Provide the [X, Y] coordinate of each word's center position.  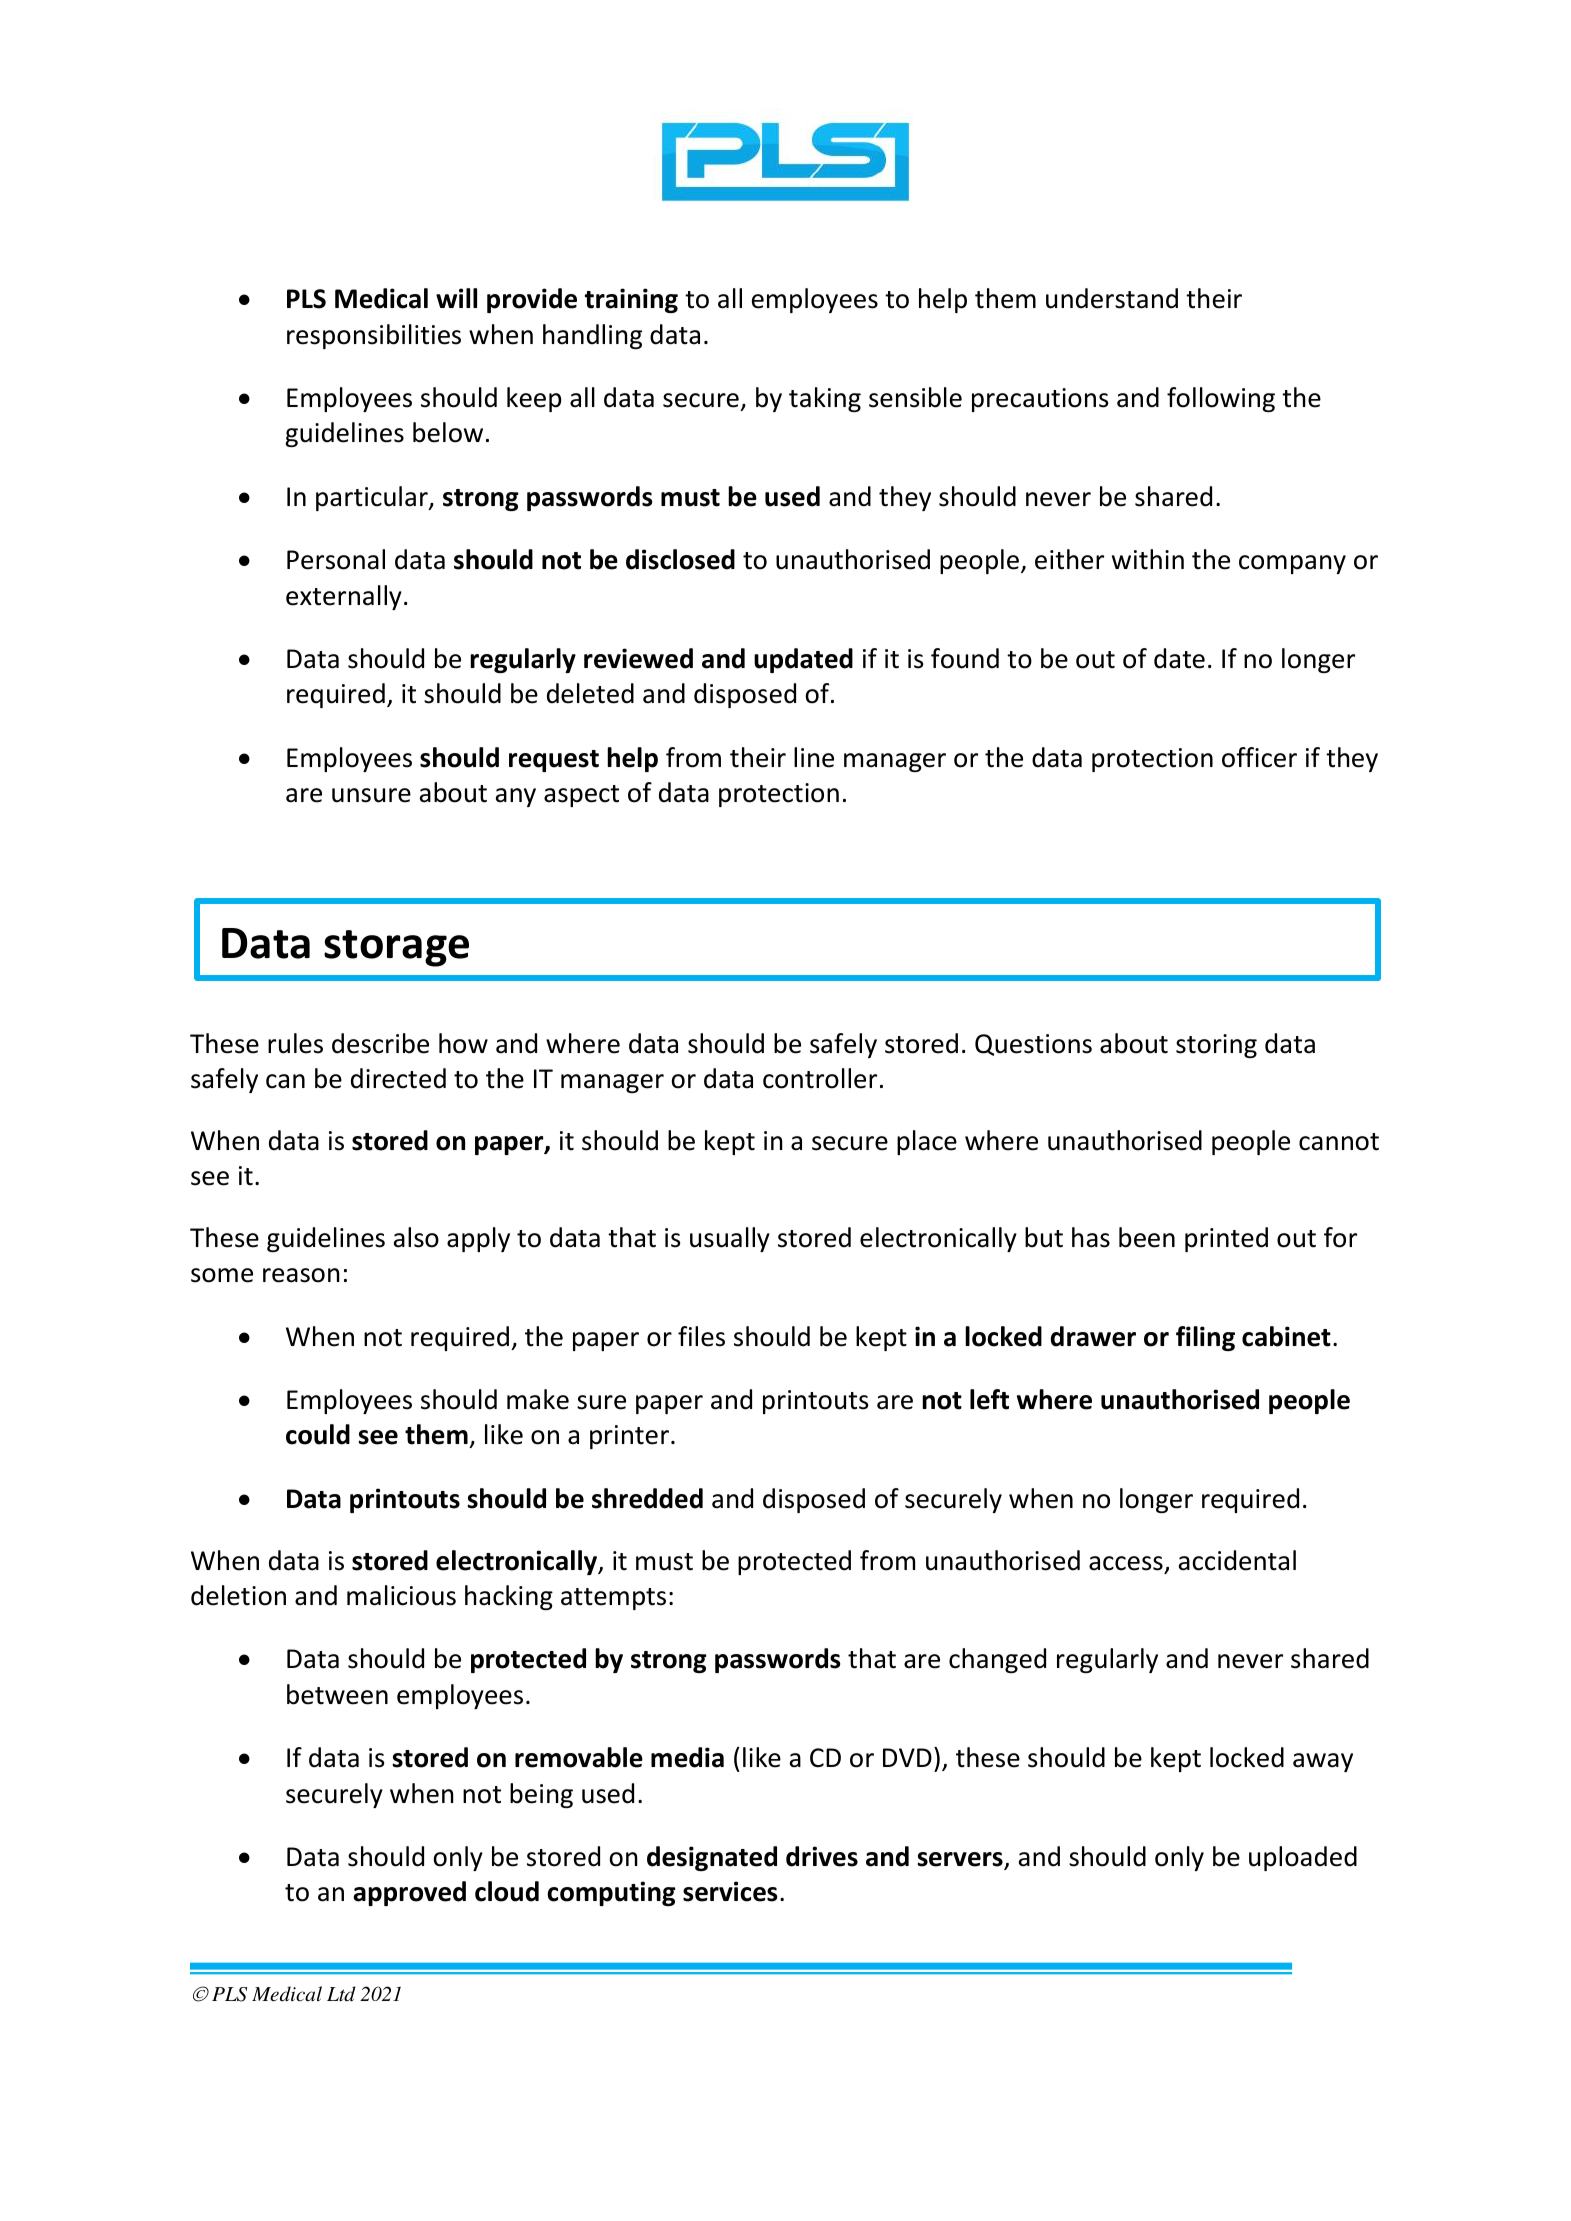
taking [825, 399]
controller [820, 1078]
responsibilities [374, 336]
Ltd [341, 1993]
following [1221, 399]
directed [398, 1078]
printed [1226, 1239]
